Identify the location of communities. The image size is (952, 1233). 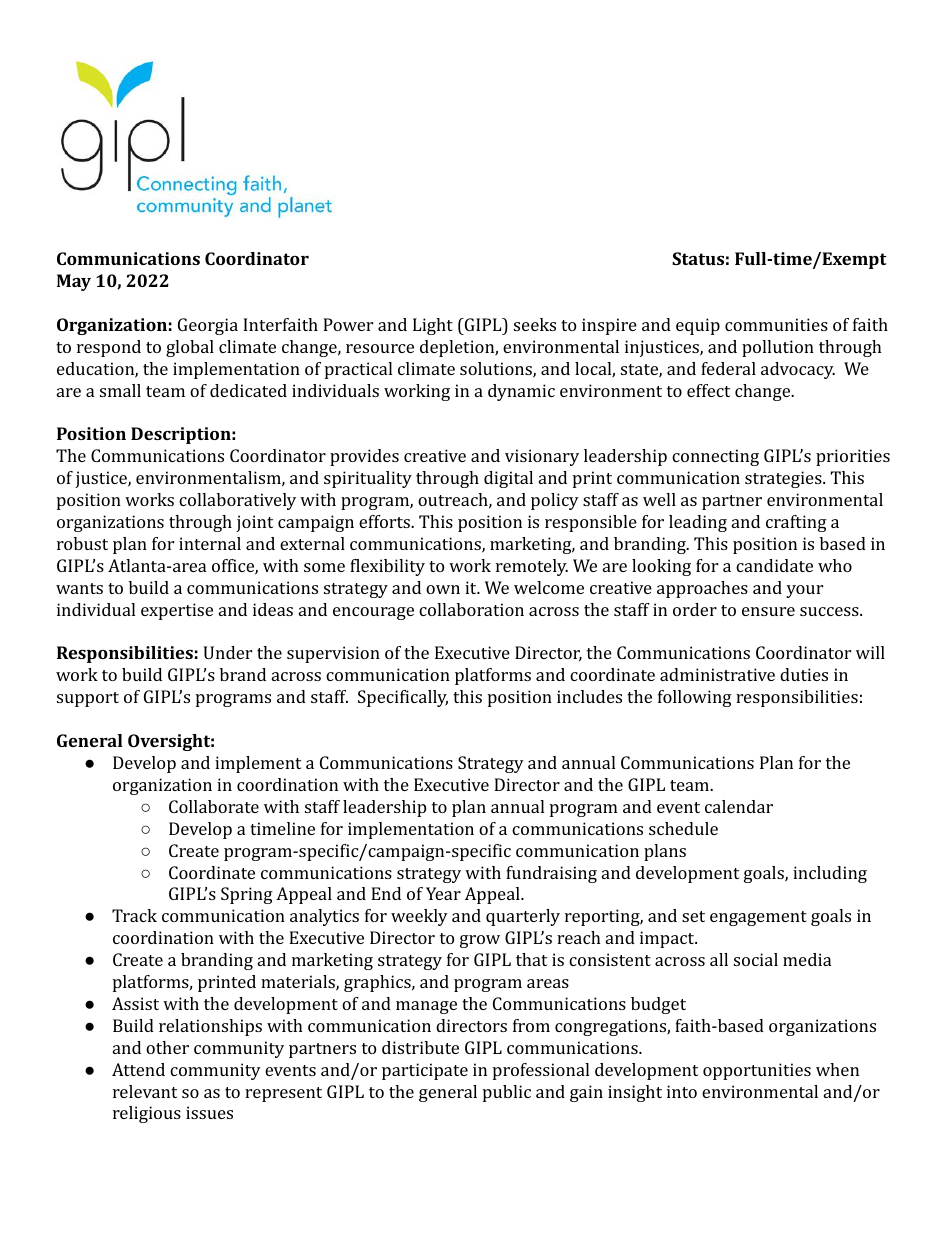
(776, 324).
